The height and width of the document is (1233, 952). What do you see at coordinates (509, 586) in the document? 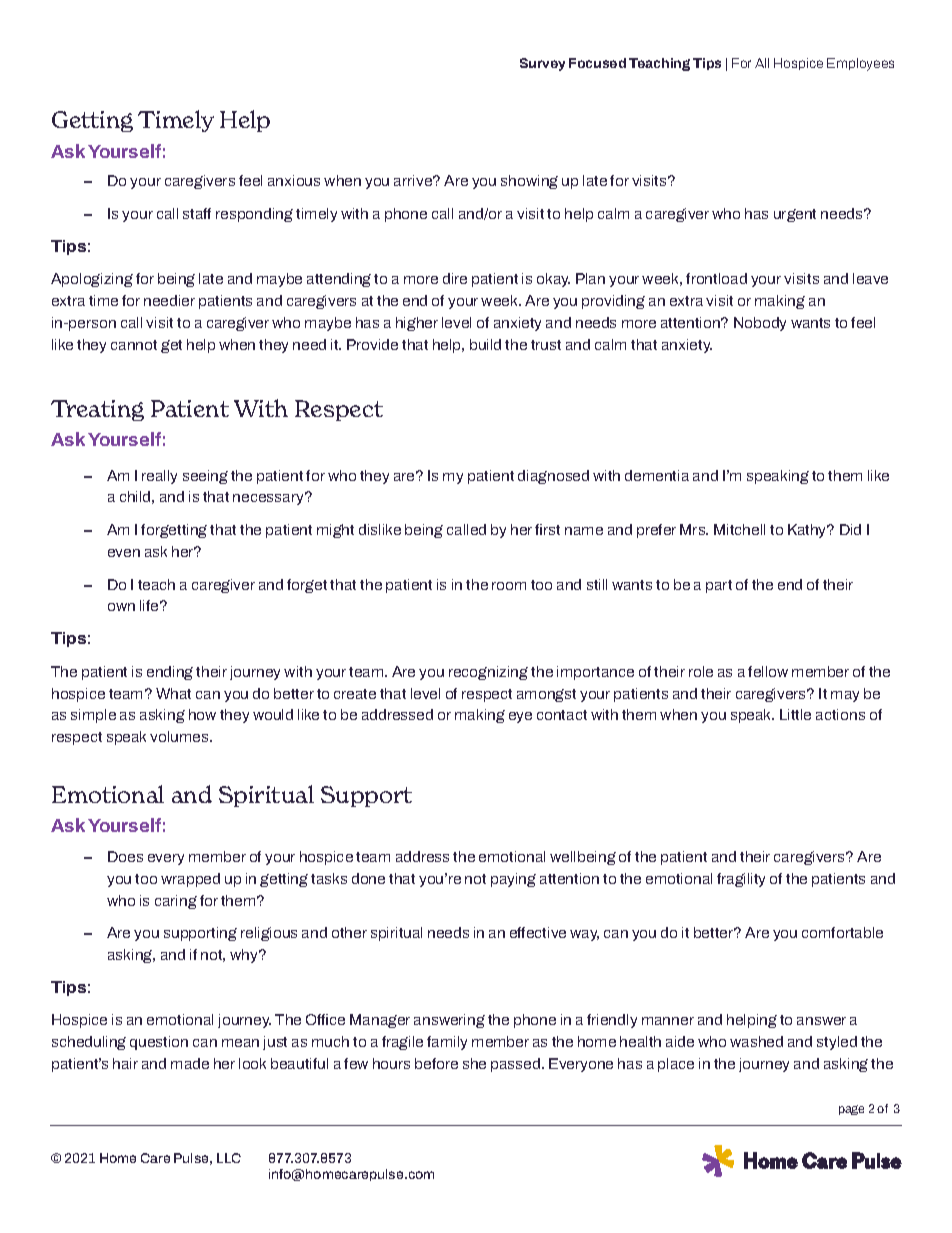
I see `room` at bounding box center [509, 586].
